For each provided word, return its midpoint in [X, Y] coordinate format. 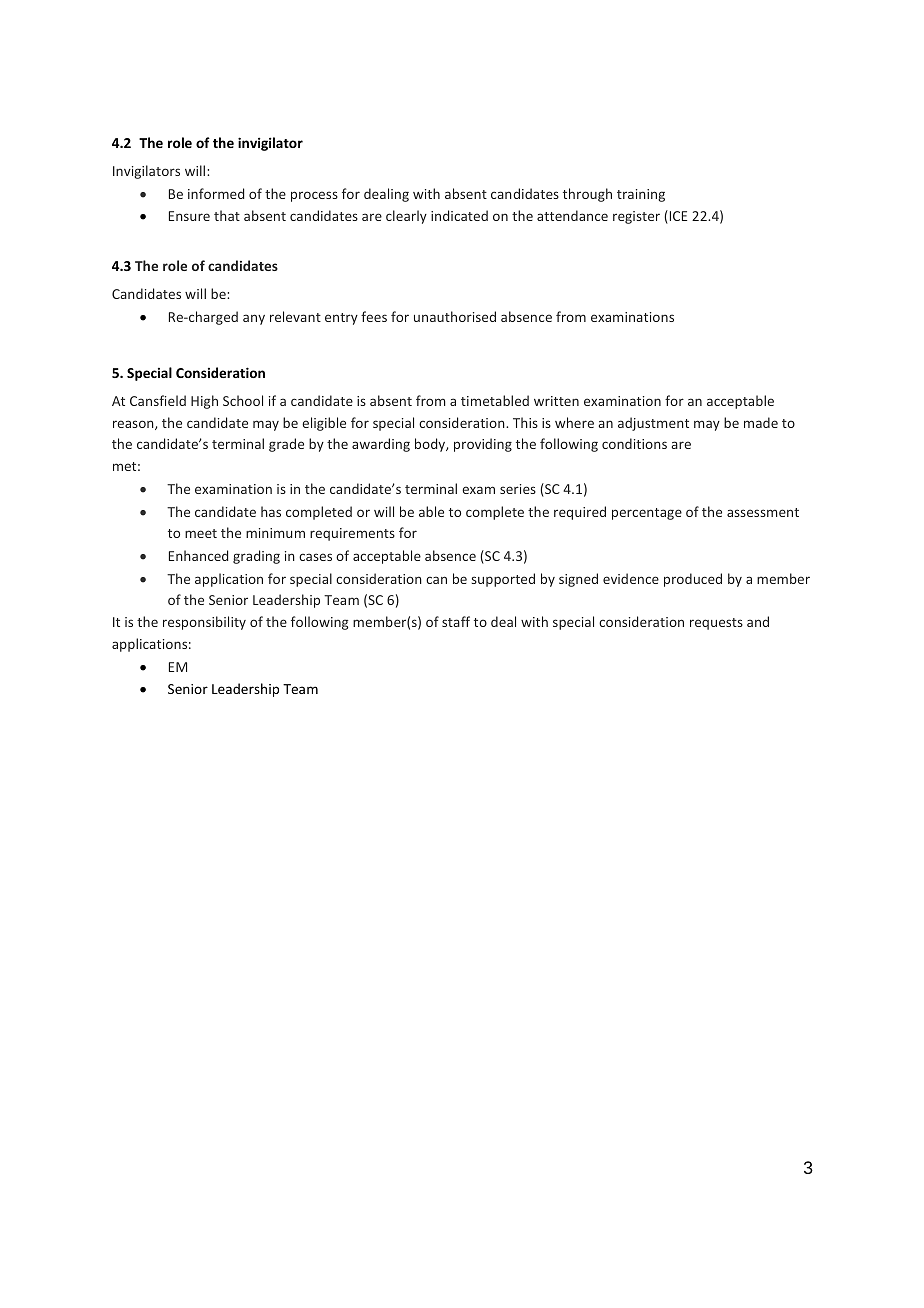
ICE [677, 217]
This [525, 422]
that [227, 215]
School [243, 400]
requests [716, 624]
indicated [459, 215]
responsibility [204, 623]
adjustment [653, 424]
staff [456, 621]
